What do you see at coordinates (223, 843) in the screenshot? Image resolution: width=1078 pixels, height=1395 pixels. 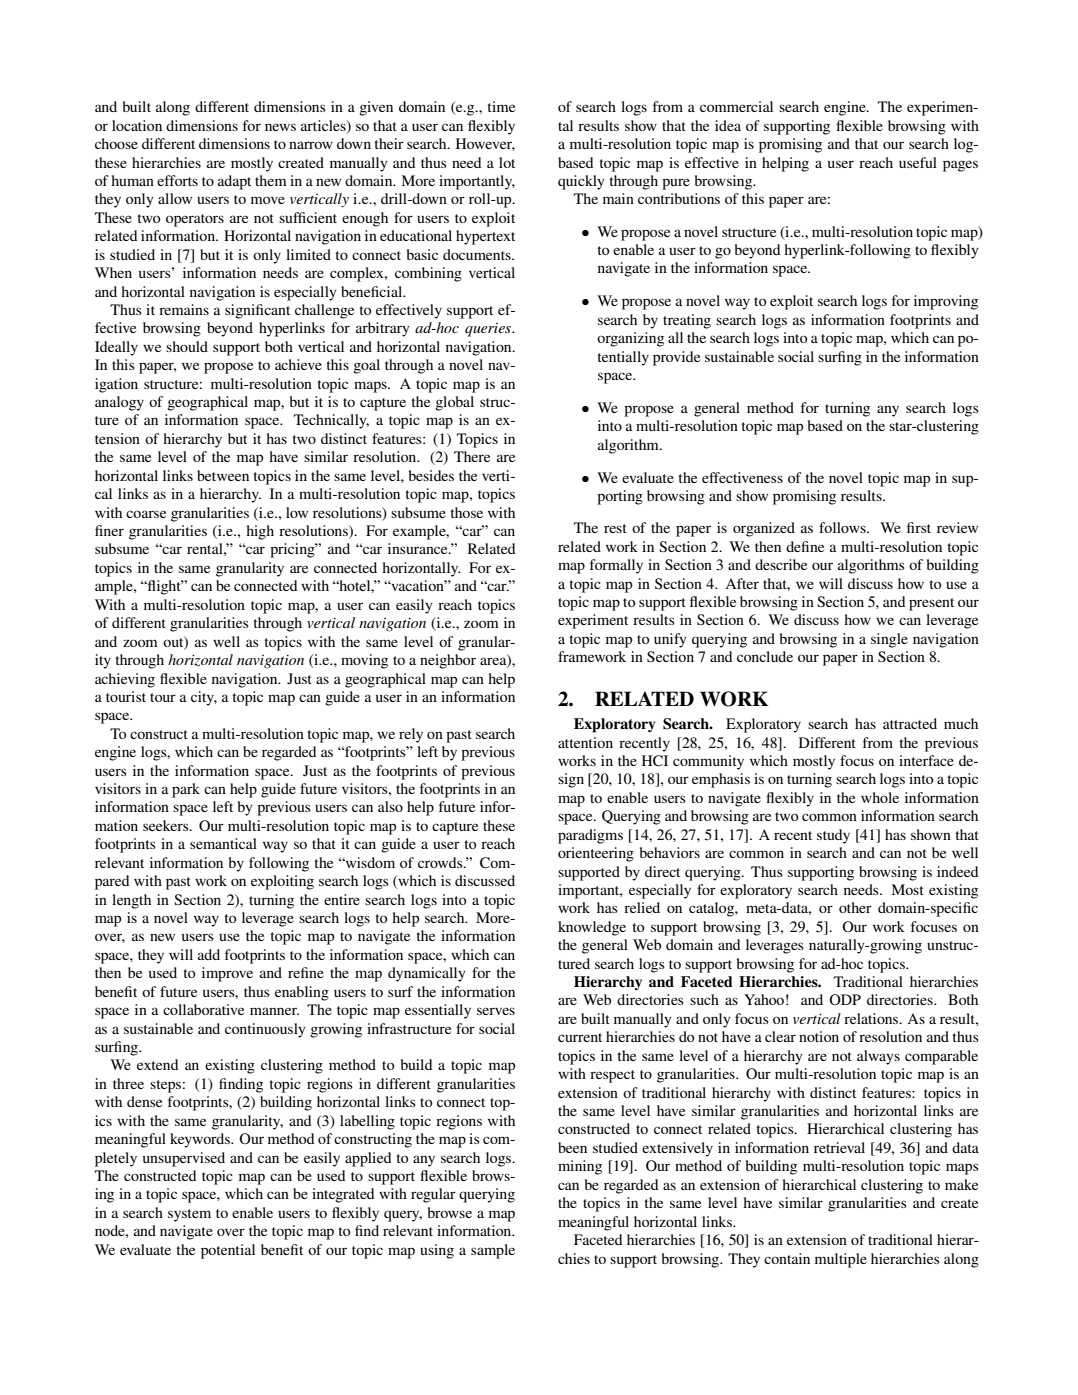 I see `semantical` at bounding box center [223, 843].
